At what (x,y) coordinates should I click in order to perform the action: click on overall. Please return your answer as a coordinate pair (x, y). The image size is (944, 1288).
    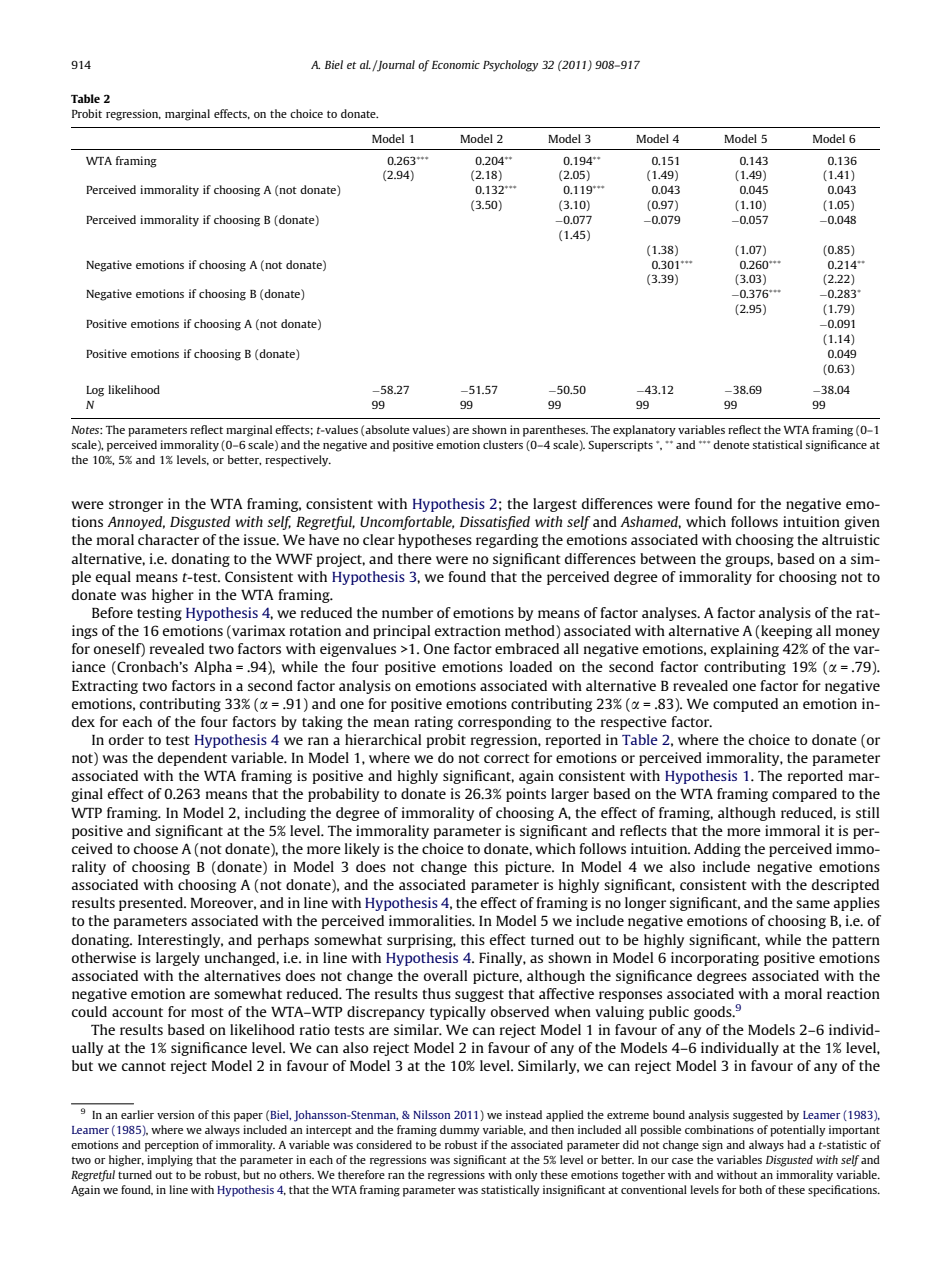
    Looking at the image, I should click on (445, 975).
